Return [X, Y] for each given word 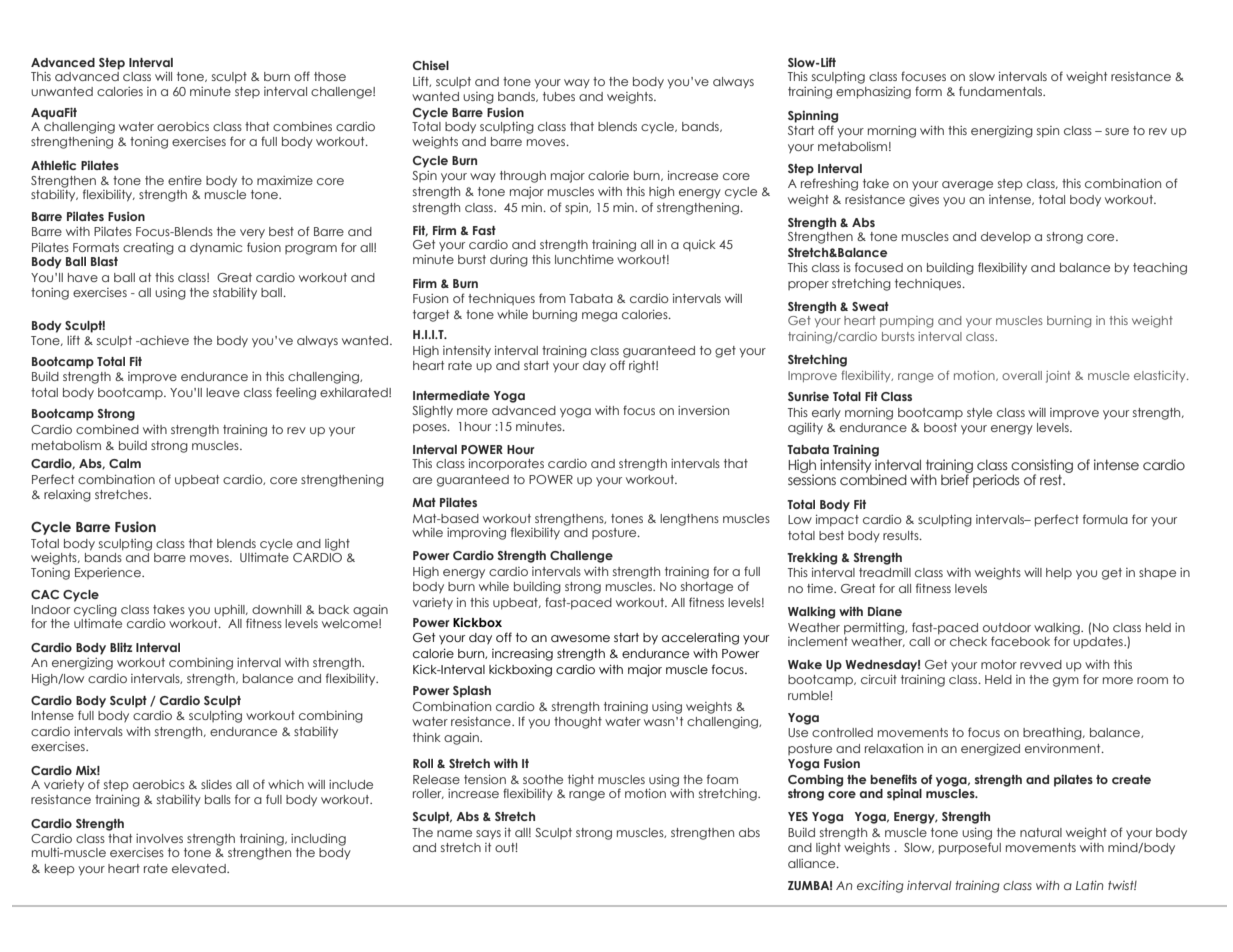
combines [302, 126]
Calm [125, 463]
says [488, 834]
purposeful [970, 848]
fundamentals [1001, 91]
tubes [559, 96]
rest [1052, 480]
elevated [200, 868]
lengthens [689, 520]
